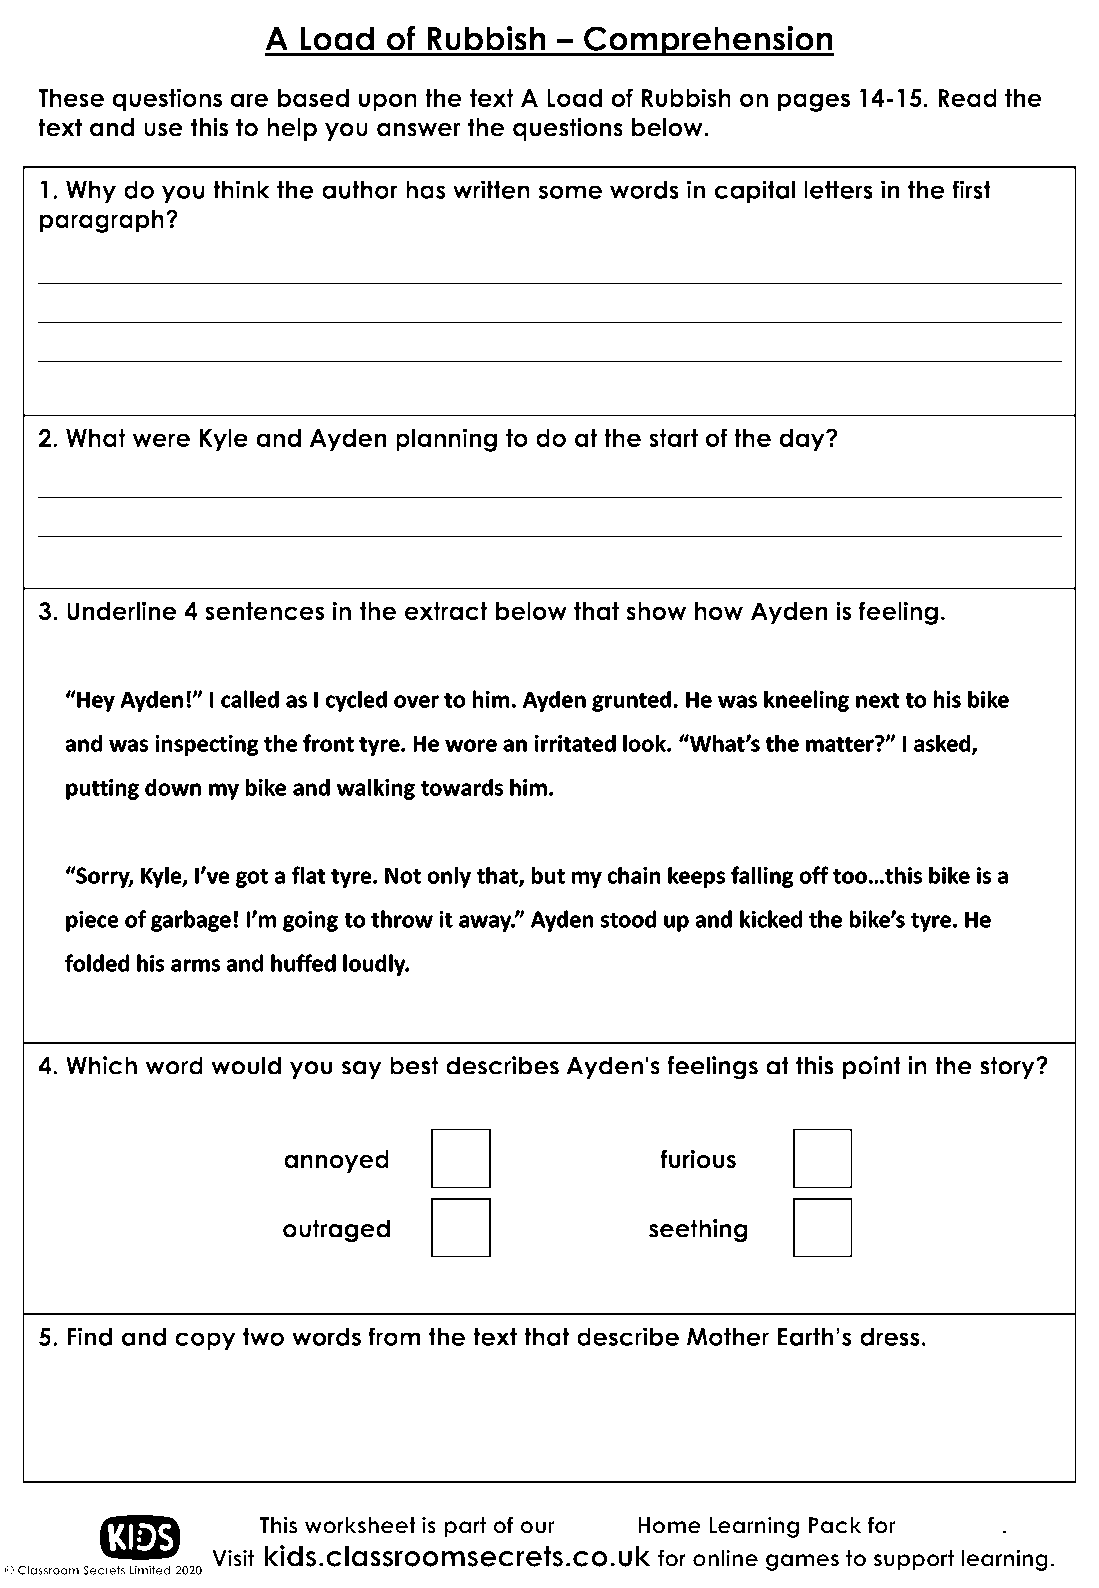 The height and width of the page is (1588, 1099). What do you see at coordinates (537, 1527) in the page?
I see `our` at bounding box center [537, 1527].
